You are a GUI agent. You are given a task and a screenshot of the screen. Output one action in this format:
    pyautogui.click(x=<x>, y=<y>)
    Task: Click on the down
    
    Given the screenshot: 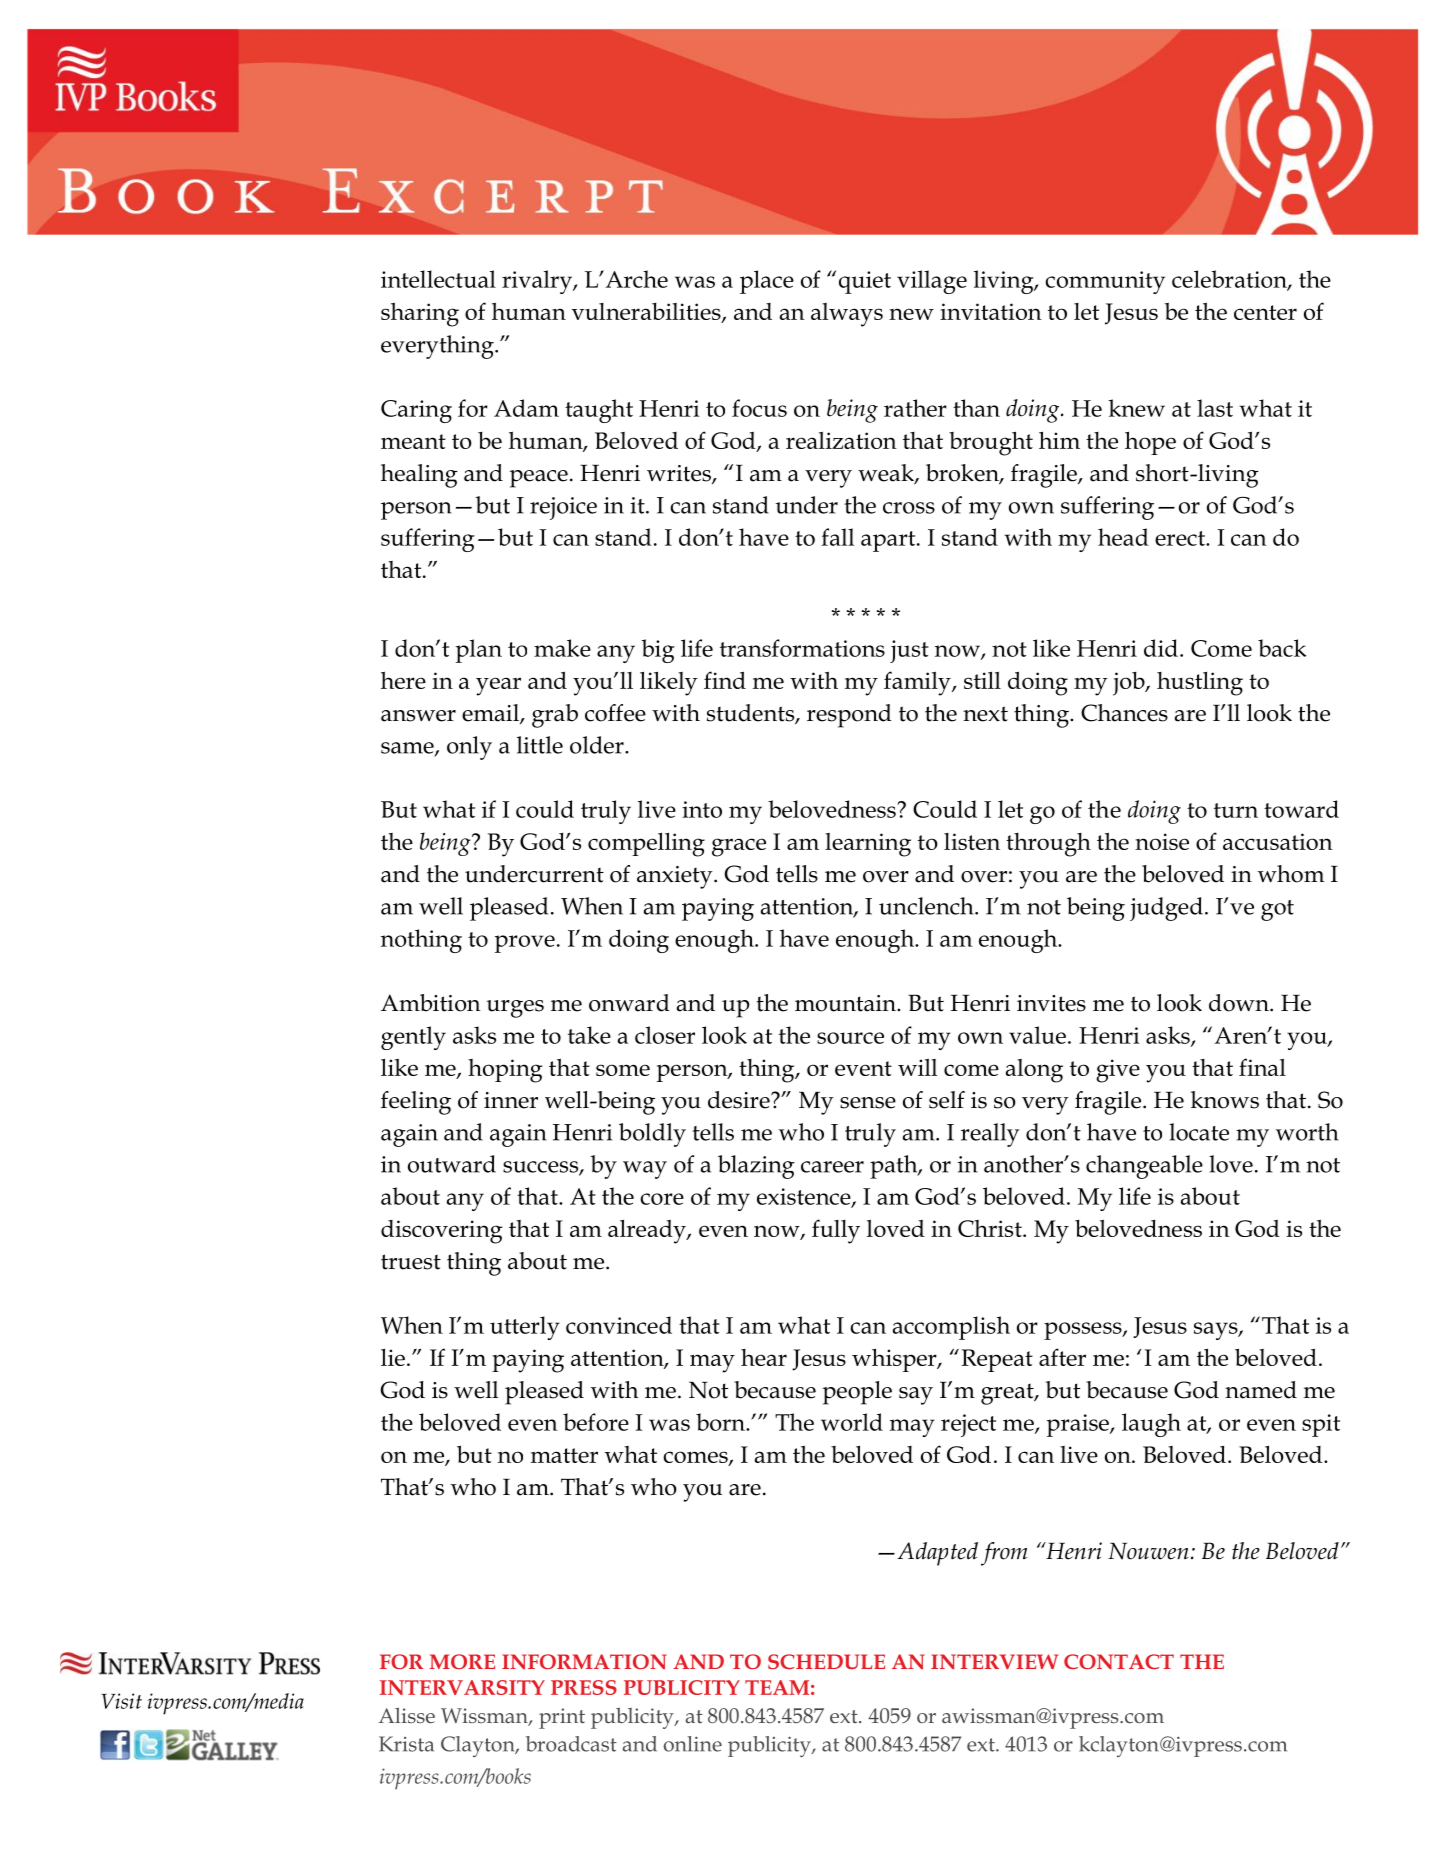 What is the action you would take?
    pyautogui.click(x=1240, y=1003)
